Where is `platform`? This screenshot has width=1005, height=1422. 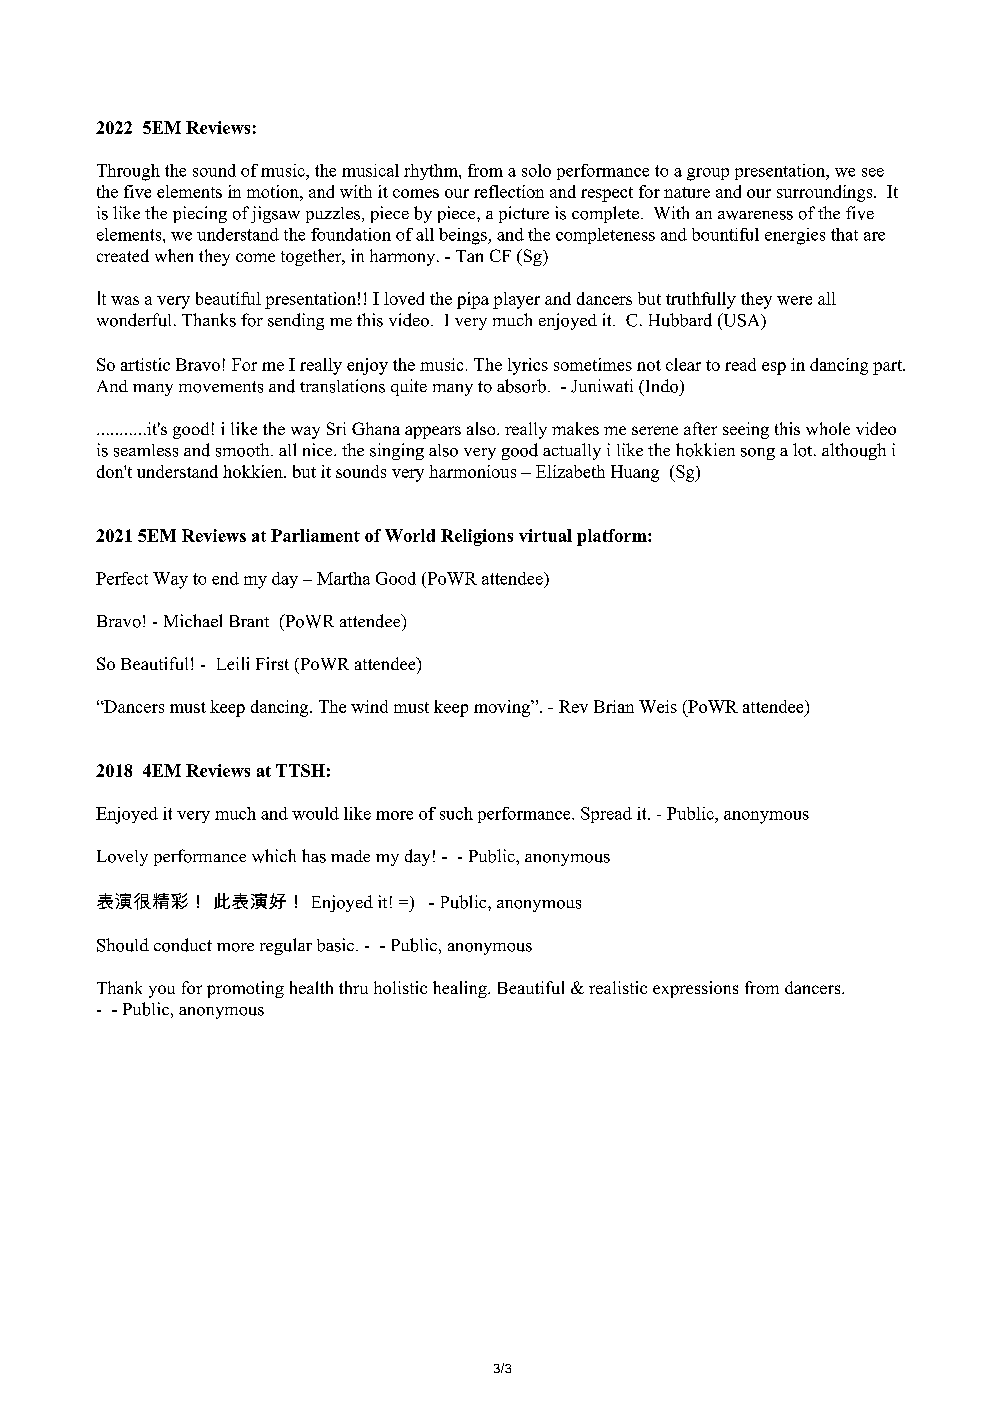
platform is located at coordinates (613, 537).
